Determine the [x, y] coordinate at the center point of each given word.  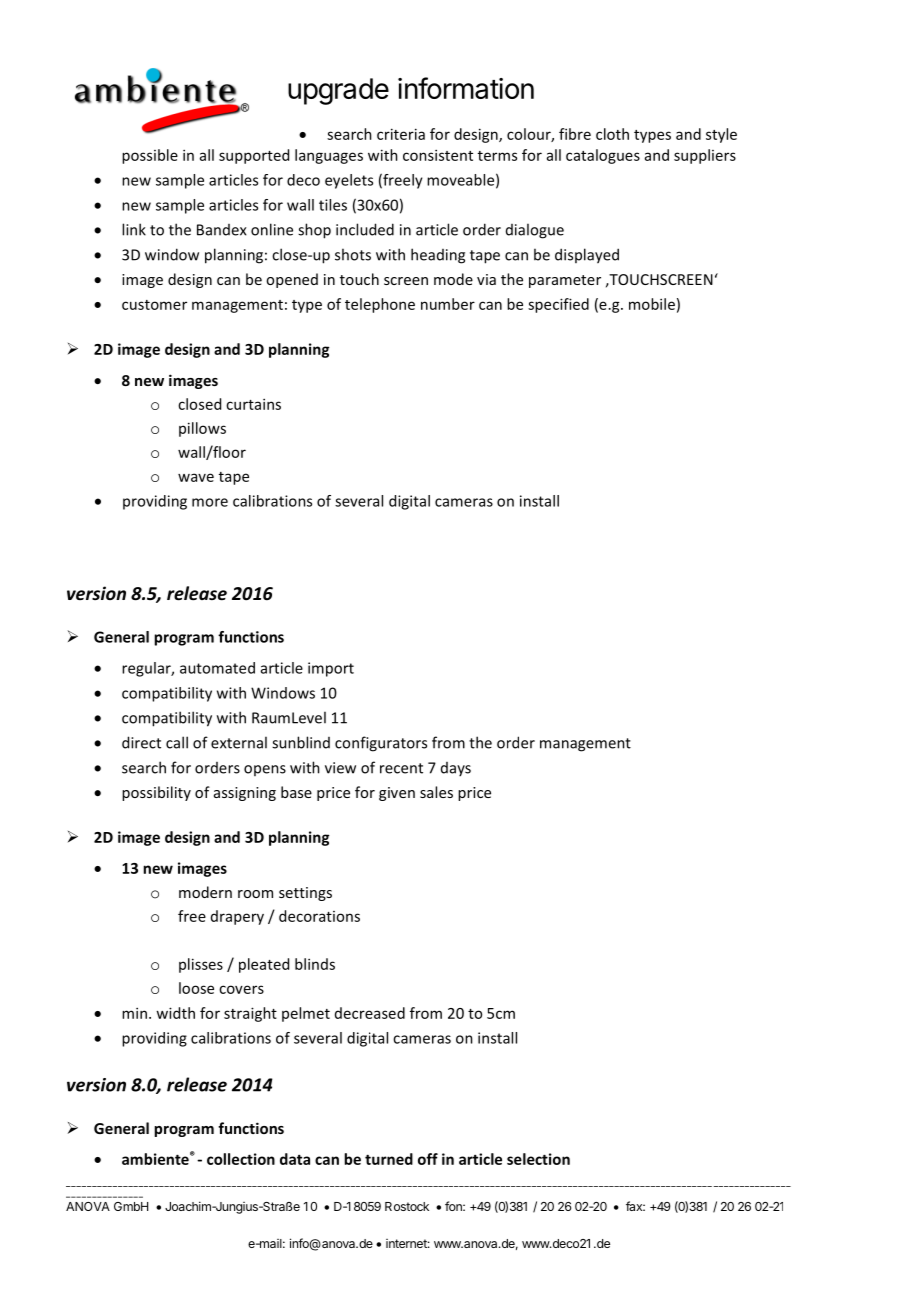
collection [241, 1159]
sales [436, 792]
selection [538, 1159]
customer [154, 305]
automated [217, 668]
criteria [401, 134]
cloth [612, 134]
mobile [652, 304]
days [456, 769]
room [255, 894]
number [448, 304]
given [397, 794]
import [331, 669]
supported [254, 156]
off [428, 1159]
